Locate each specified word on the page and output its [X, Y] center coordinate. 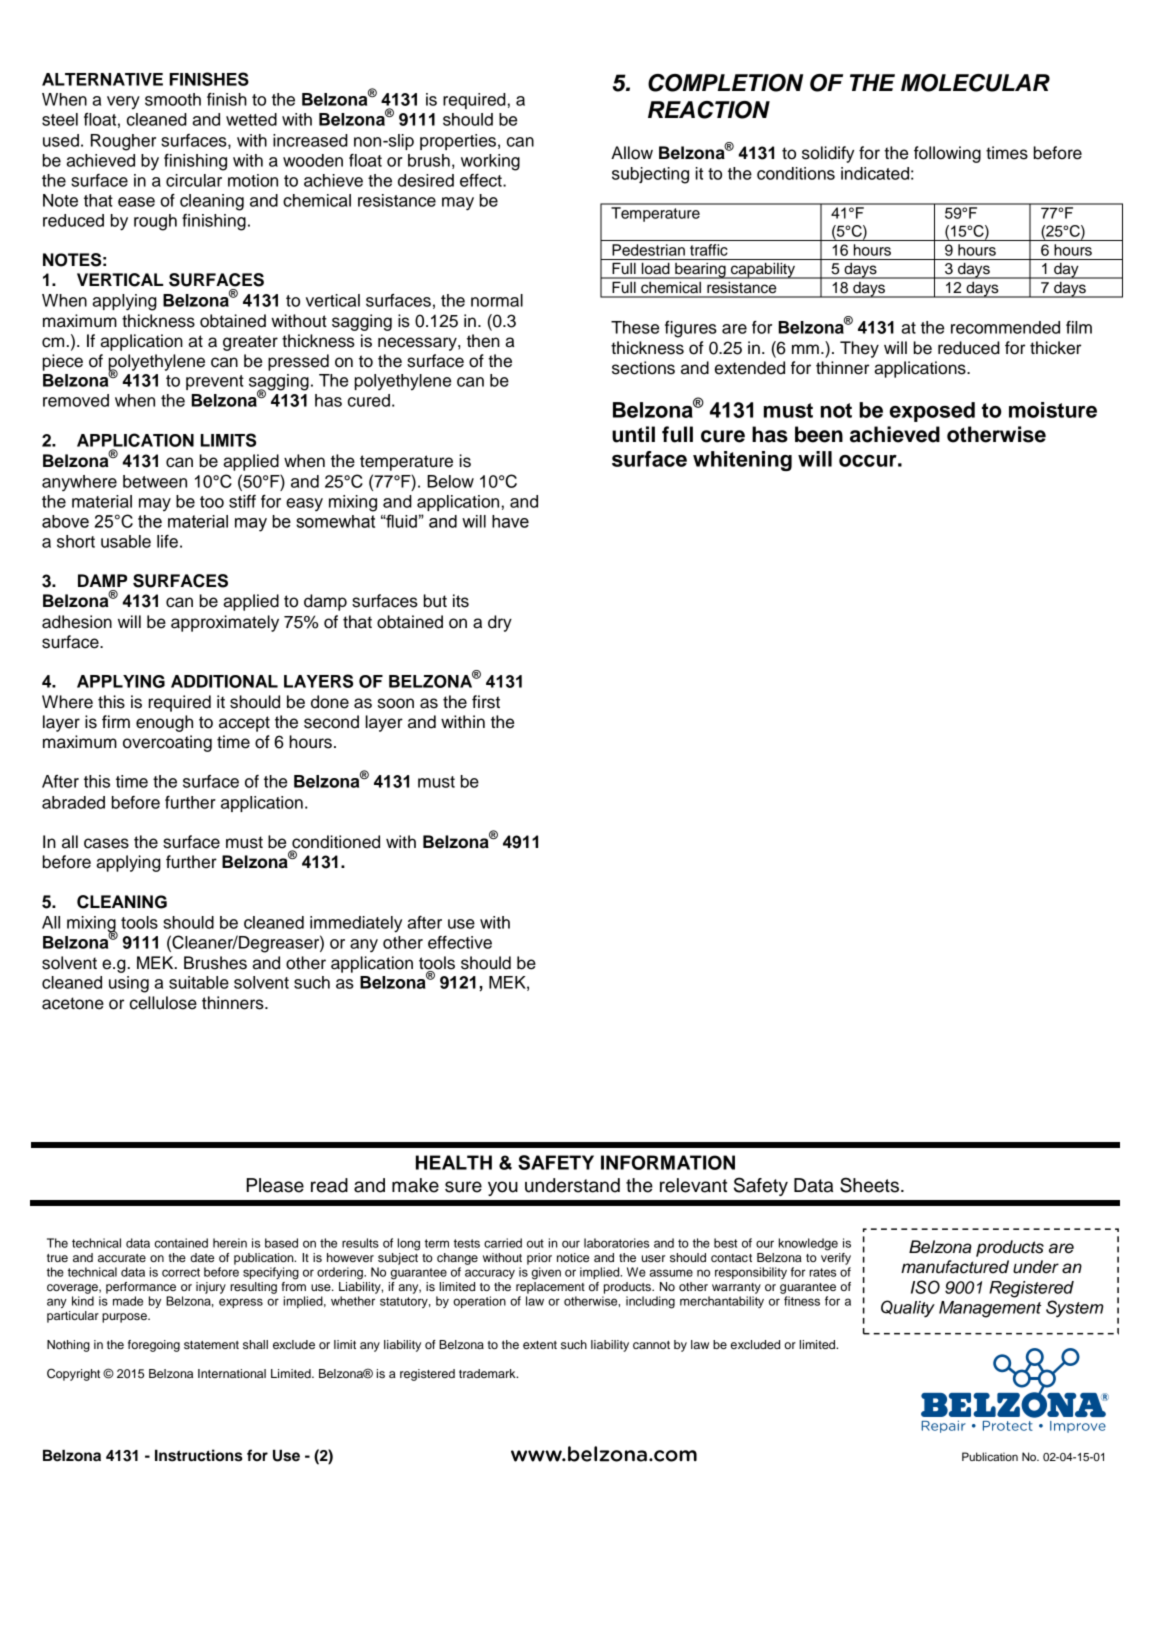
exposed [932, 412]
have [510, 521]
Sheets [869, 1185]
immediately [356, 924]
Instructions [199, 1455]
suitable [199, 982]
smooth [173, 99]
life [167, 541]
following [947, 154]
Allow [632, 153]
